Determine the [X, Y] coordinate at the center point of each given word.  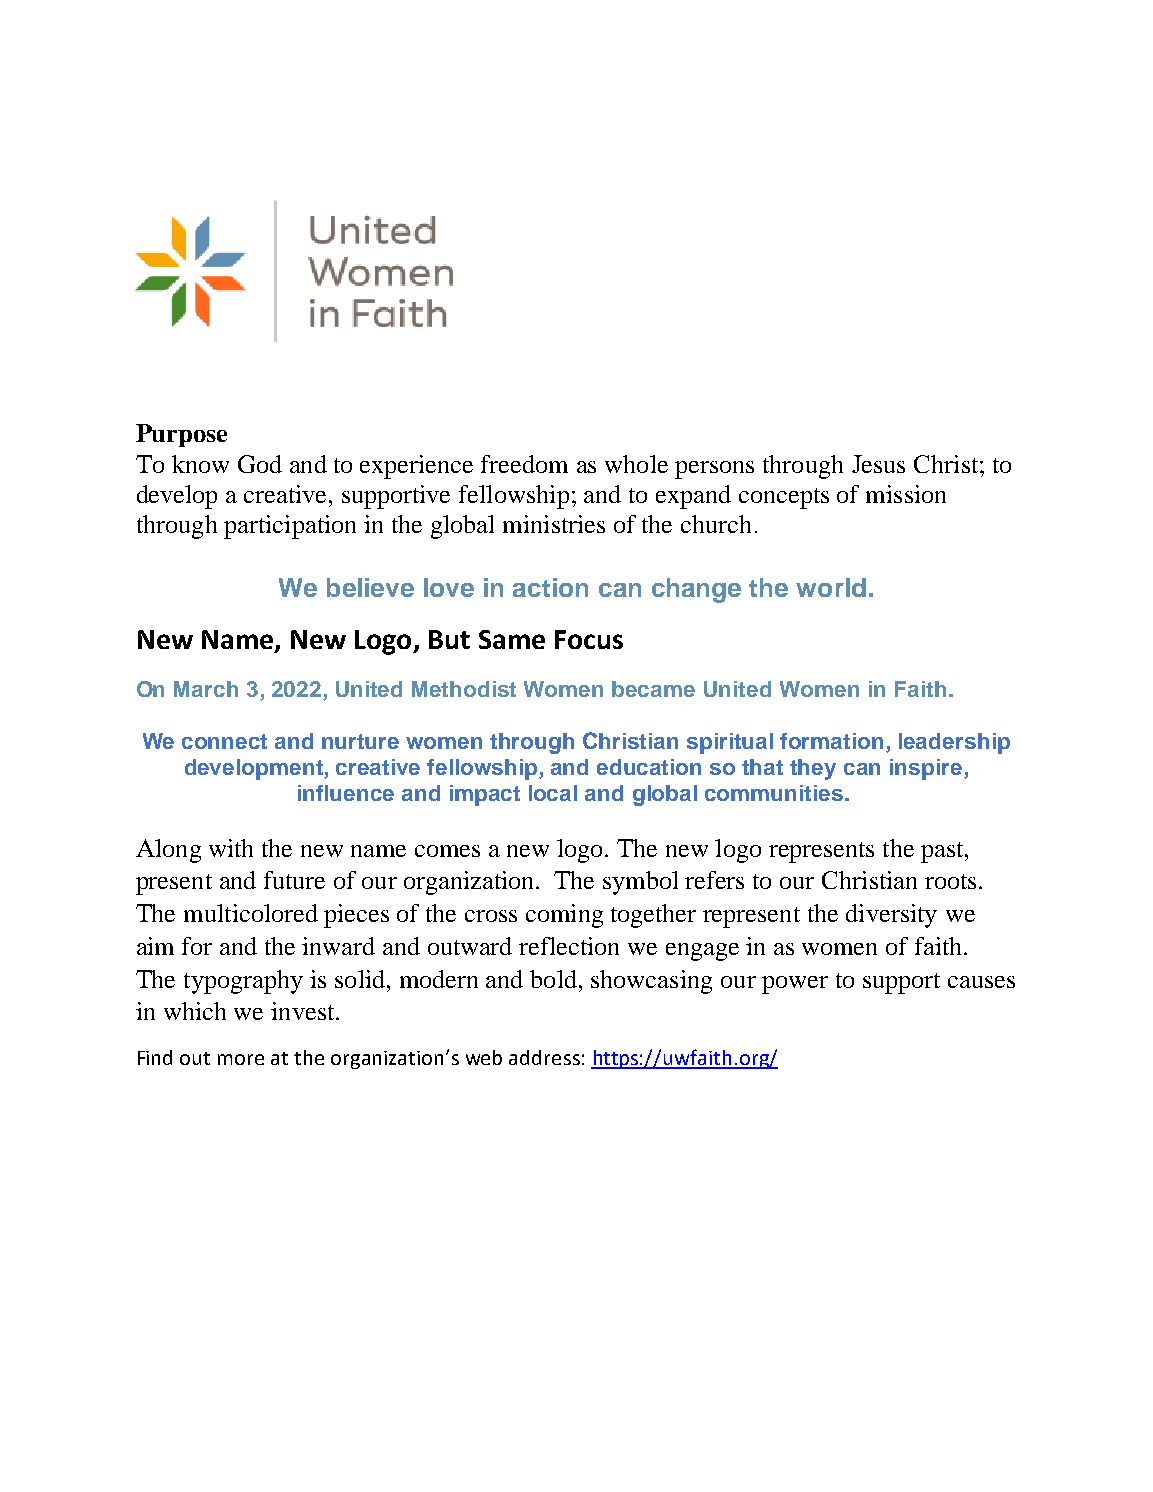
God [260, 464]
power [795, 985]
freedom [524, 464]
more [241, 1059]
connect [224, 741]
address [544, 1057]
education [649, 767]
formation [831, 741]
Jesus [878, 464]
